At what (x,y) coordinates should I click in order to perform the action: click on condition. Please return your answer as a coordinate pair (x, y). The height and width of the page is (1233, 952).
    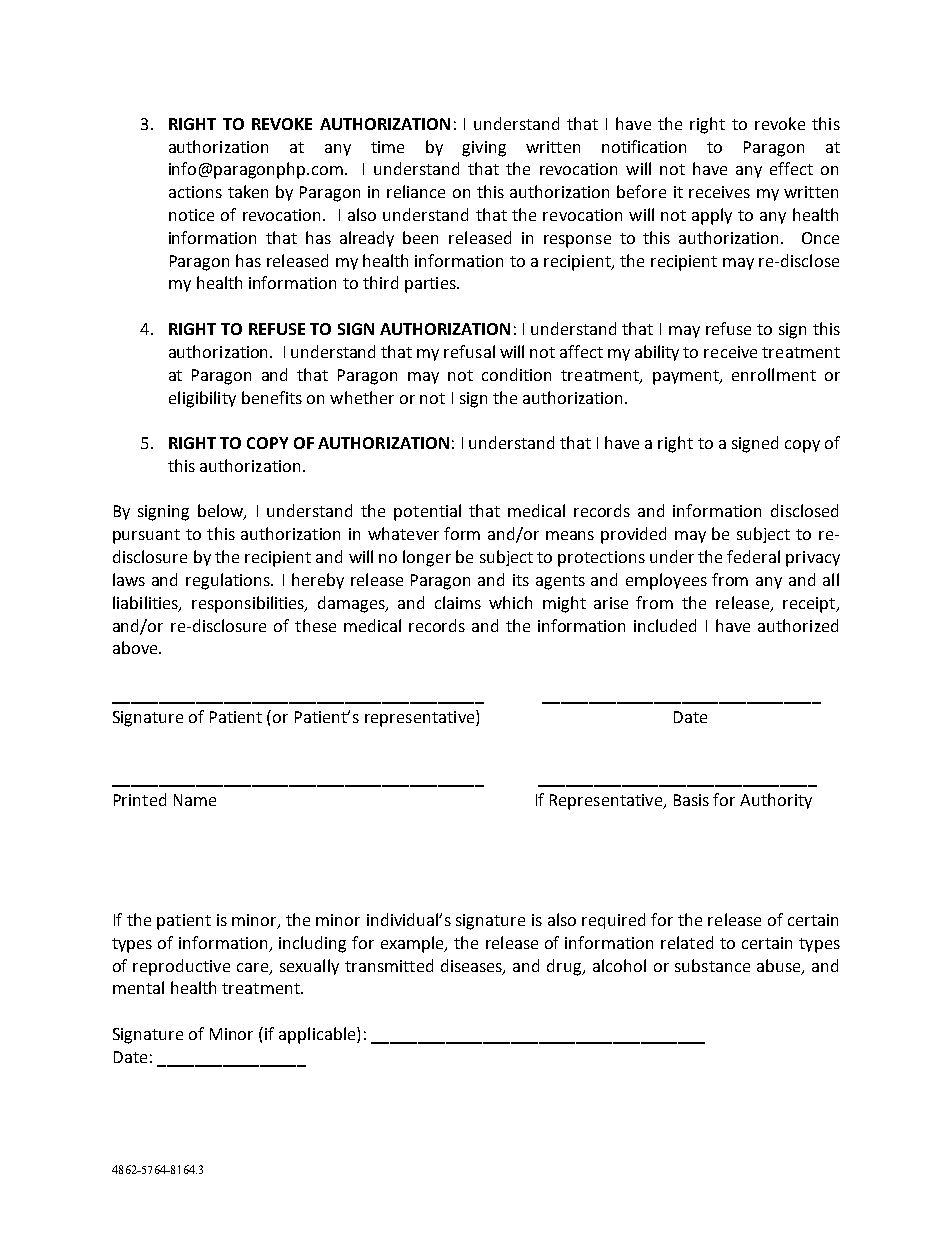
    Looking at the image, I should click on (516, 374).
